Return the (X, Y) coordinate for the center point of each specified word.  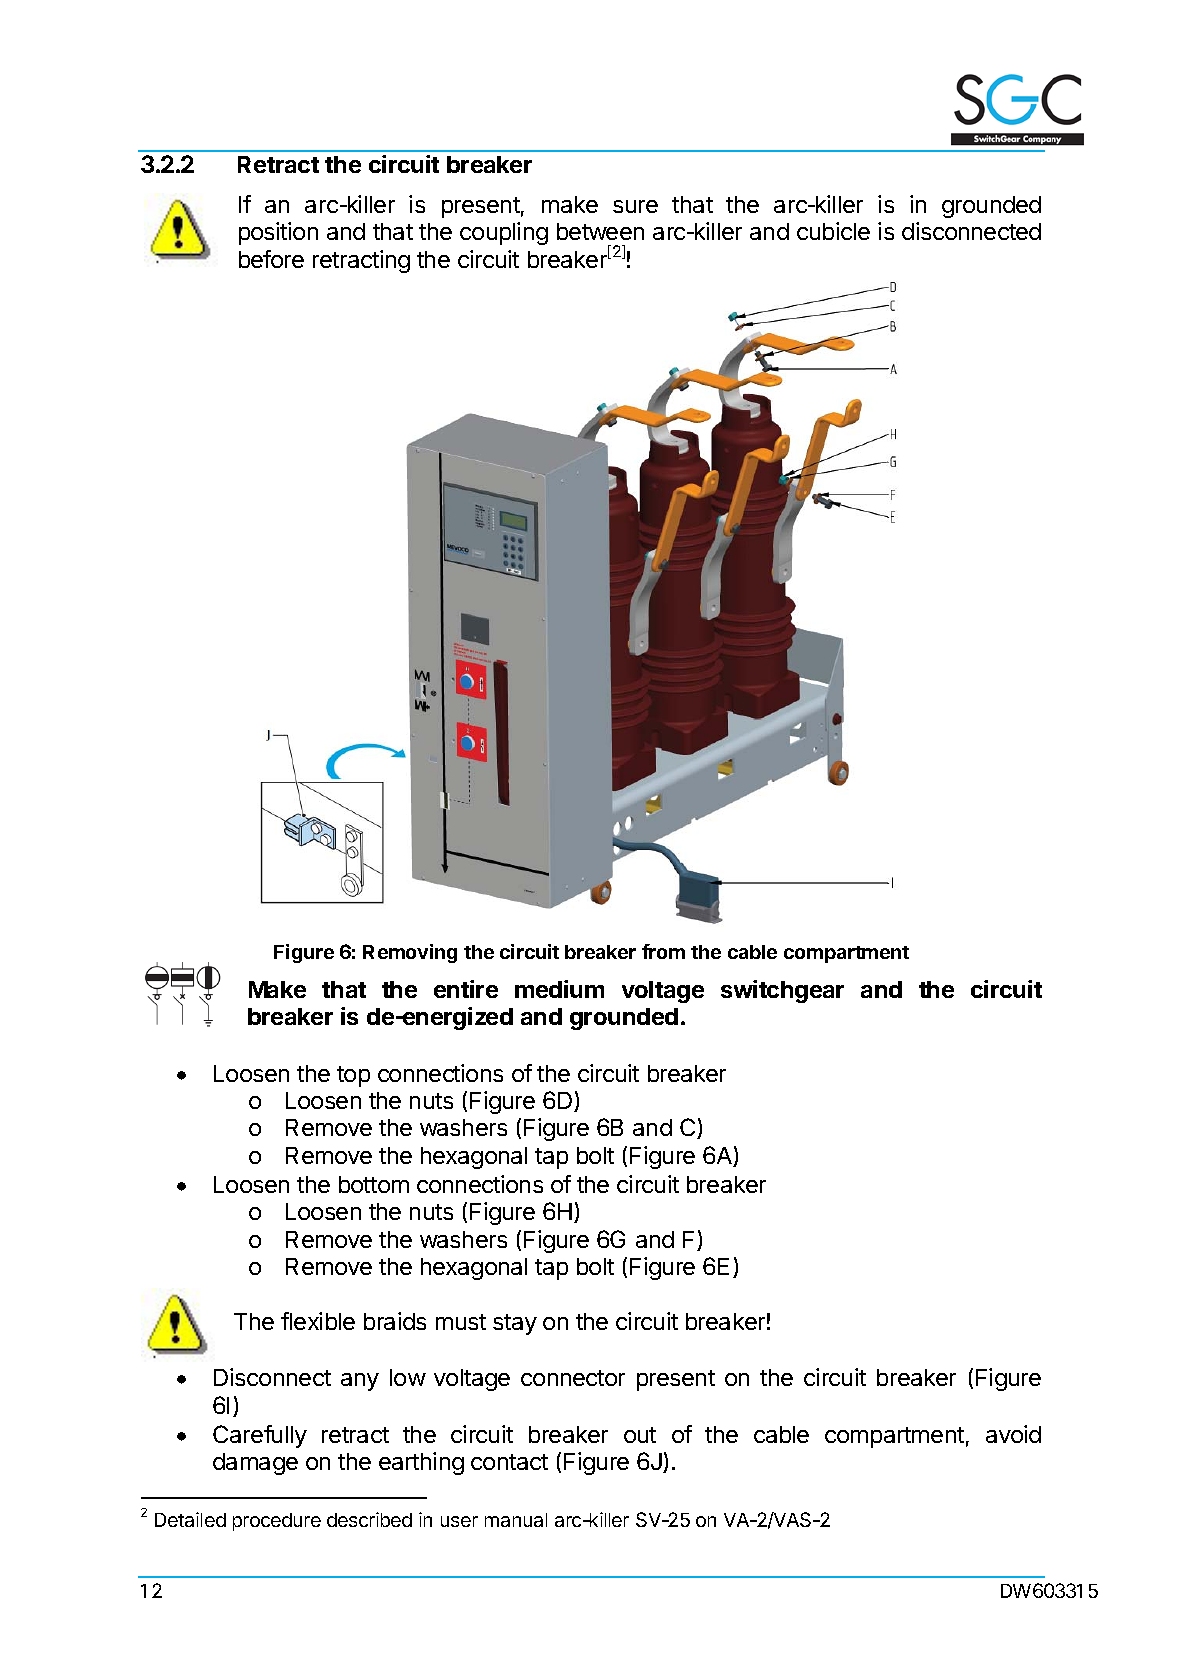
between (600, 231)
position (278, 233)
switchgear (782, 991)
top (353, 1076)
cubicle (833, 231)
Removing (410, 953)
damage (255, 1464)
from (663, 951)
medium (559, 989)
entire (466, 989)
